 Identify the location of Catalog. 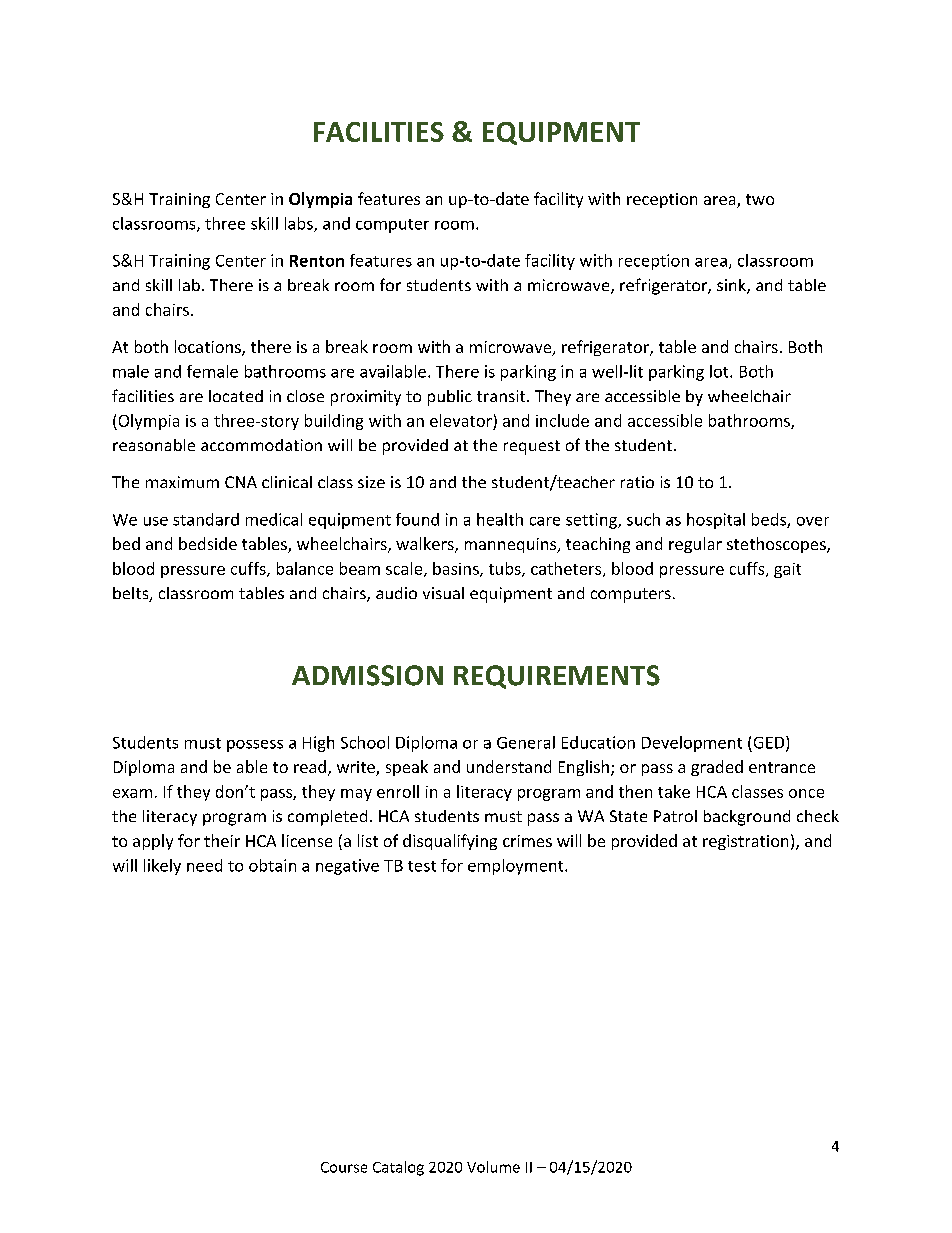
(398, 1168).
